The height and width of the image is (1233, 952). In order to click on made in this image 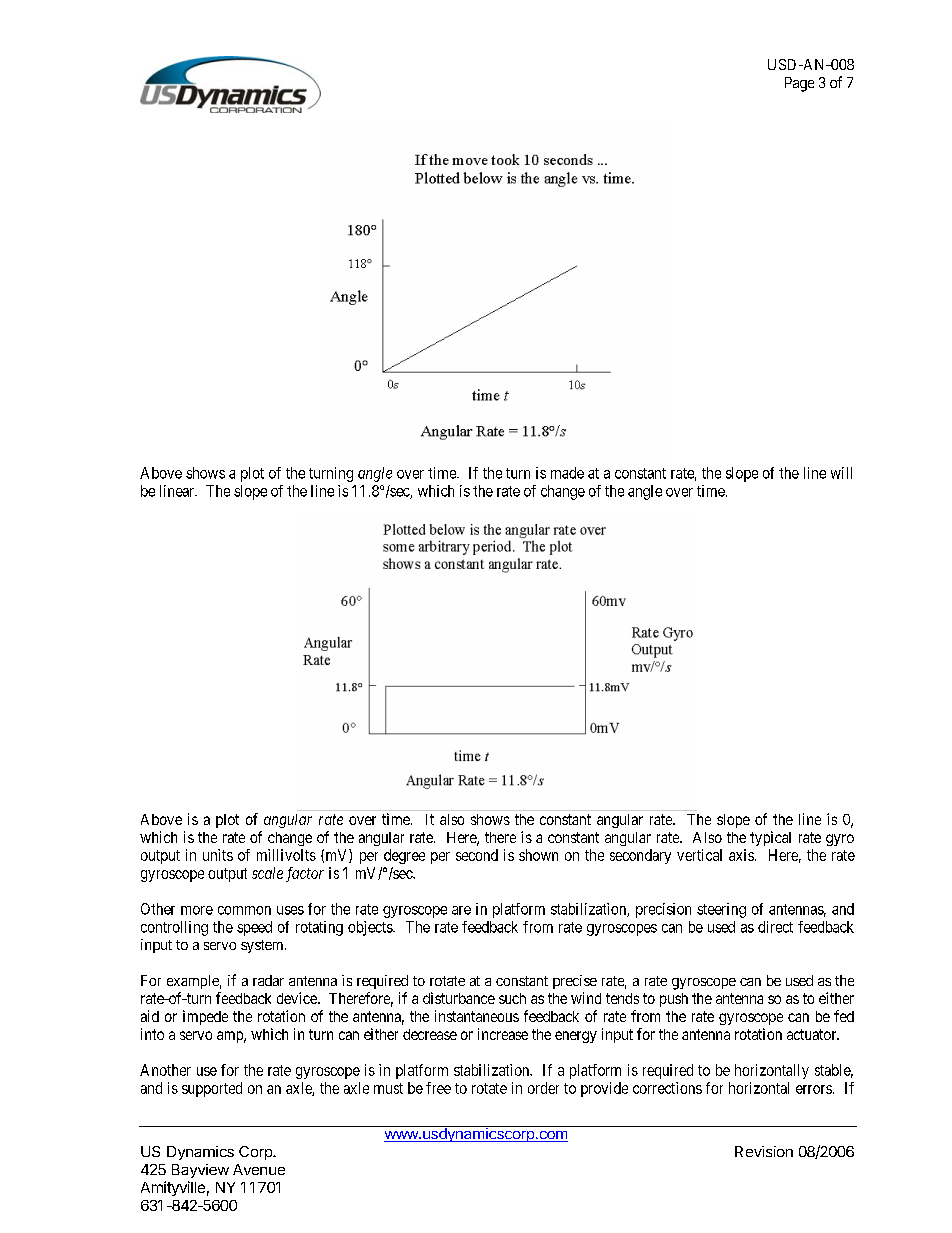, I will do `click(567, 473)`.
